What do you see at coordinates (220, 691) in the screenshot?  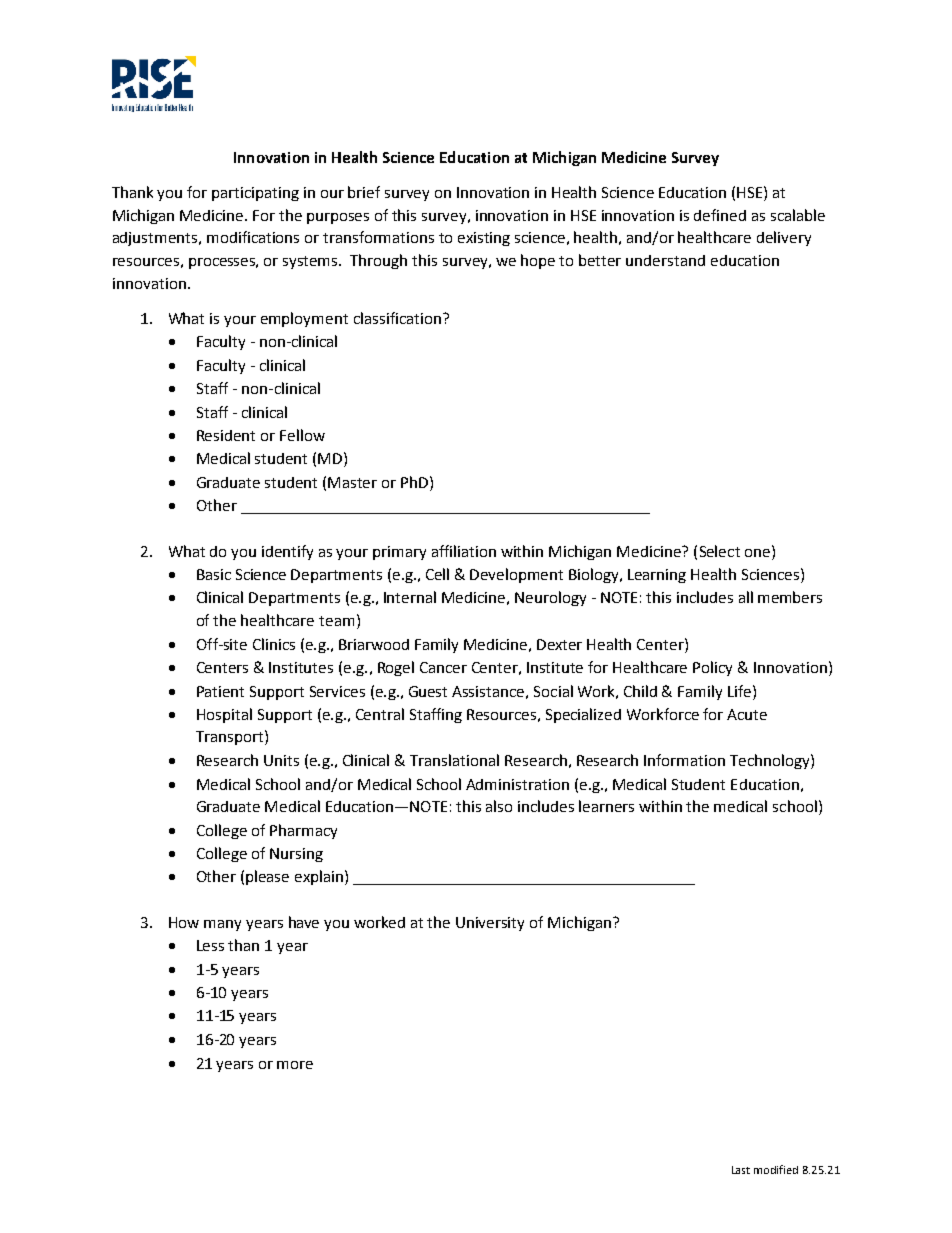 I see `Patient` at bounding box center [220, 691].
